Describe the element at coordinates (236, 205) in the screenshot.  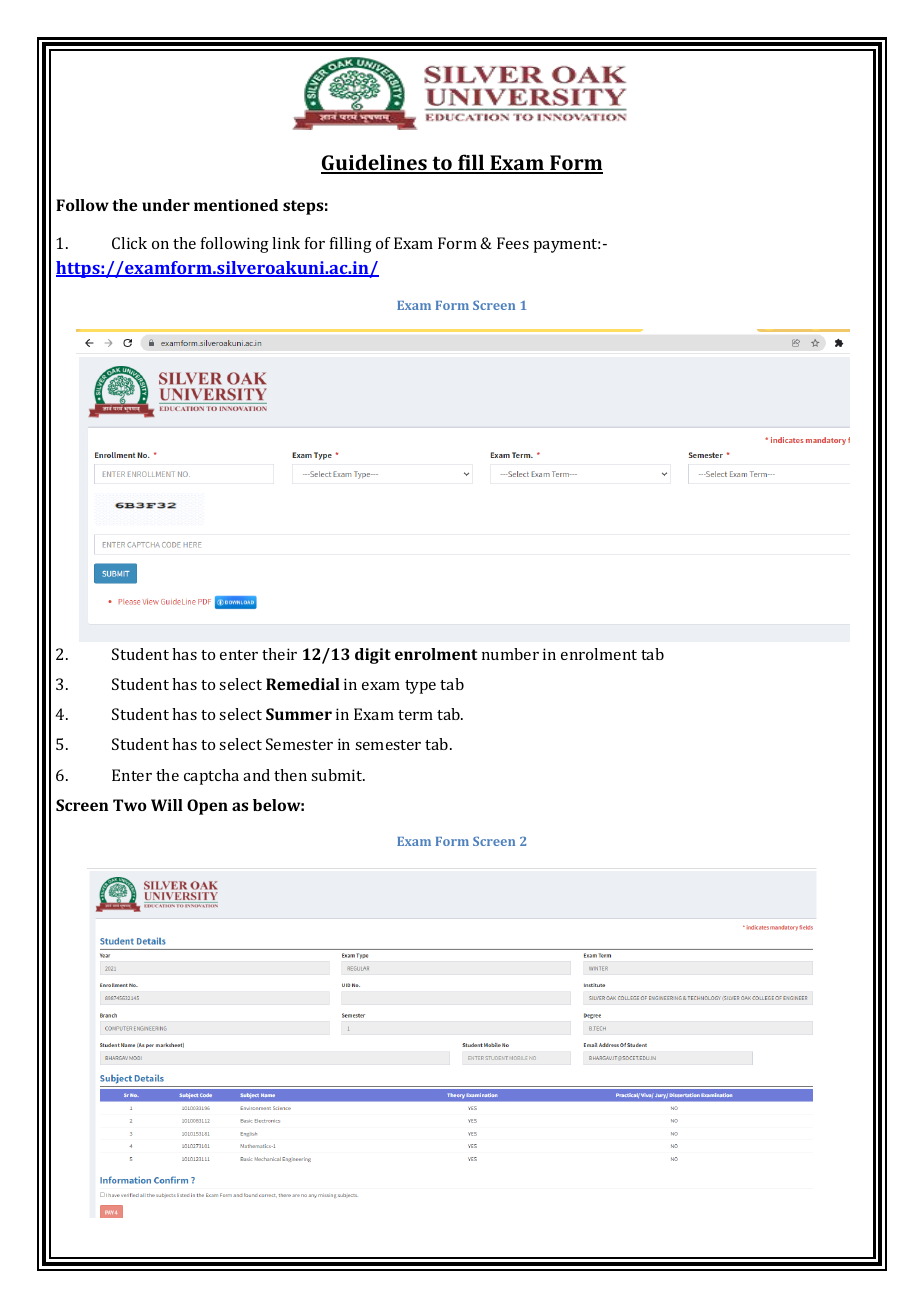
I see `mentioned` at that location.
